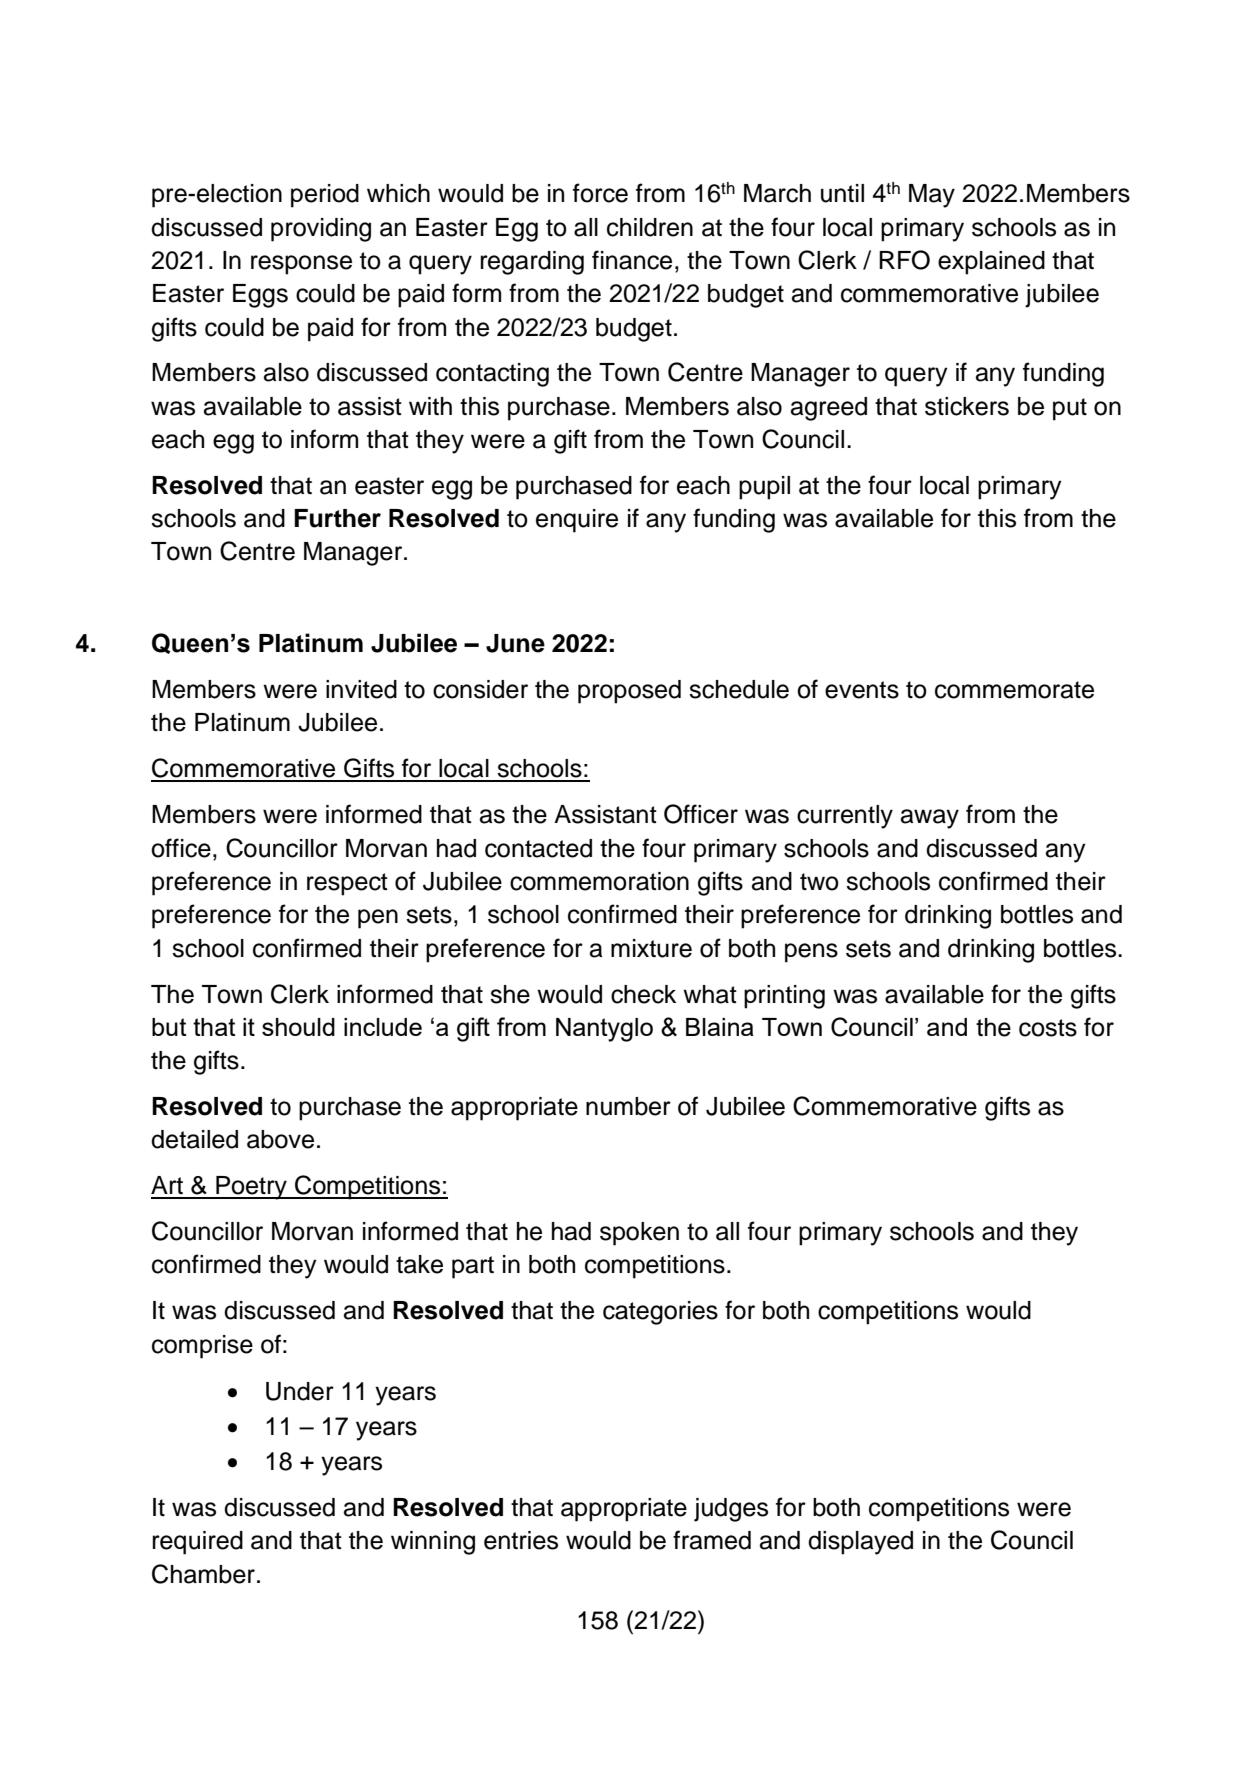 The height and width of the screenshot is (1767, 1250). Describe the element at coordinates (650, 227) in the screenshot. I see `children` at that location.
